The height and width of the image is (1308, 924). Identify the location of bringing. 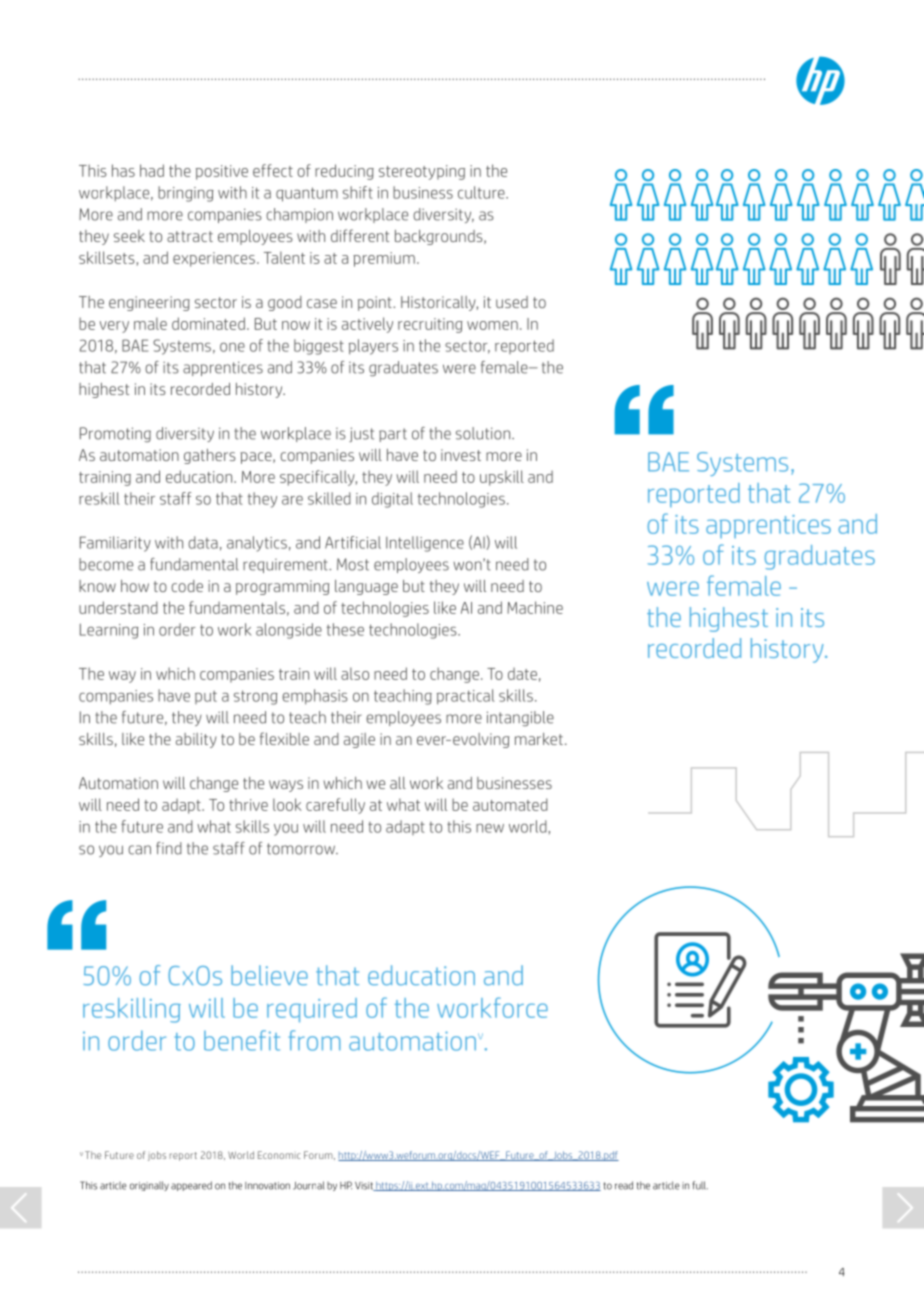
(186, 194).
